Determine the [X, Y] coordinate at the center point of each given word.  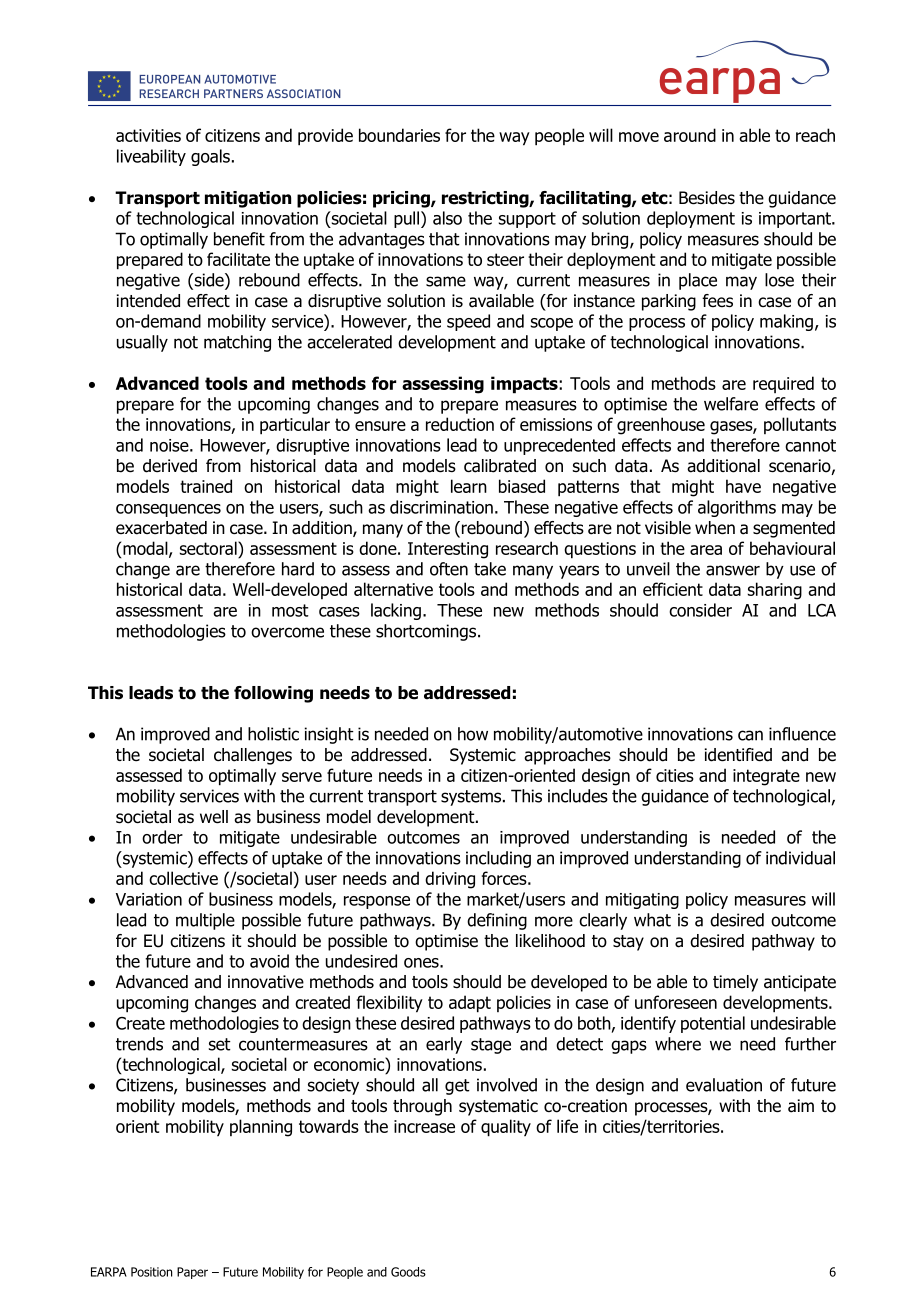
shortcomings [427, 632]
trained [206, 486]
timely [735, 983]
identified [738, 755]
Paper [192, 1273]
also [447, 218]
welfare [731, 404]
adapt [470, 1004]
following [273, 694]
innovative [266, 982]
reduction [460, 424]
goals [210, 157]
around [690, 135]
